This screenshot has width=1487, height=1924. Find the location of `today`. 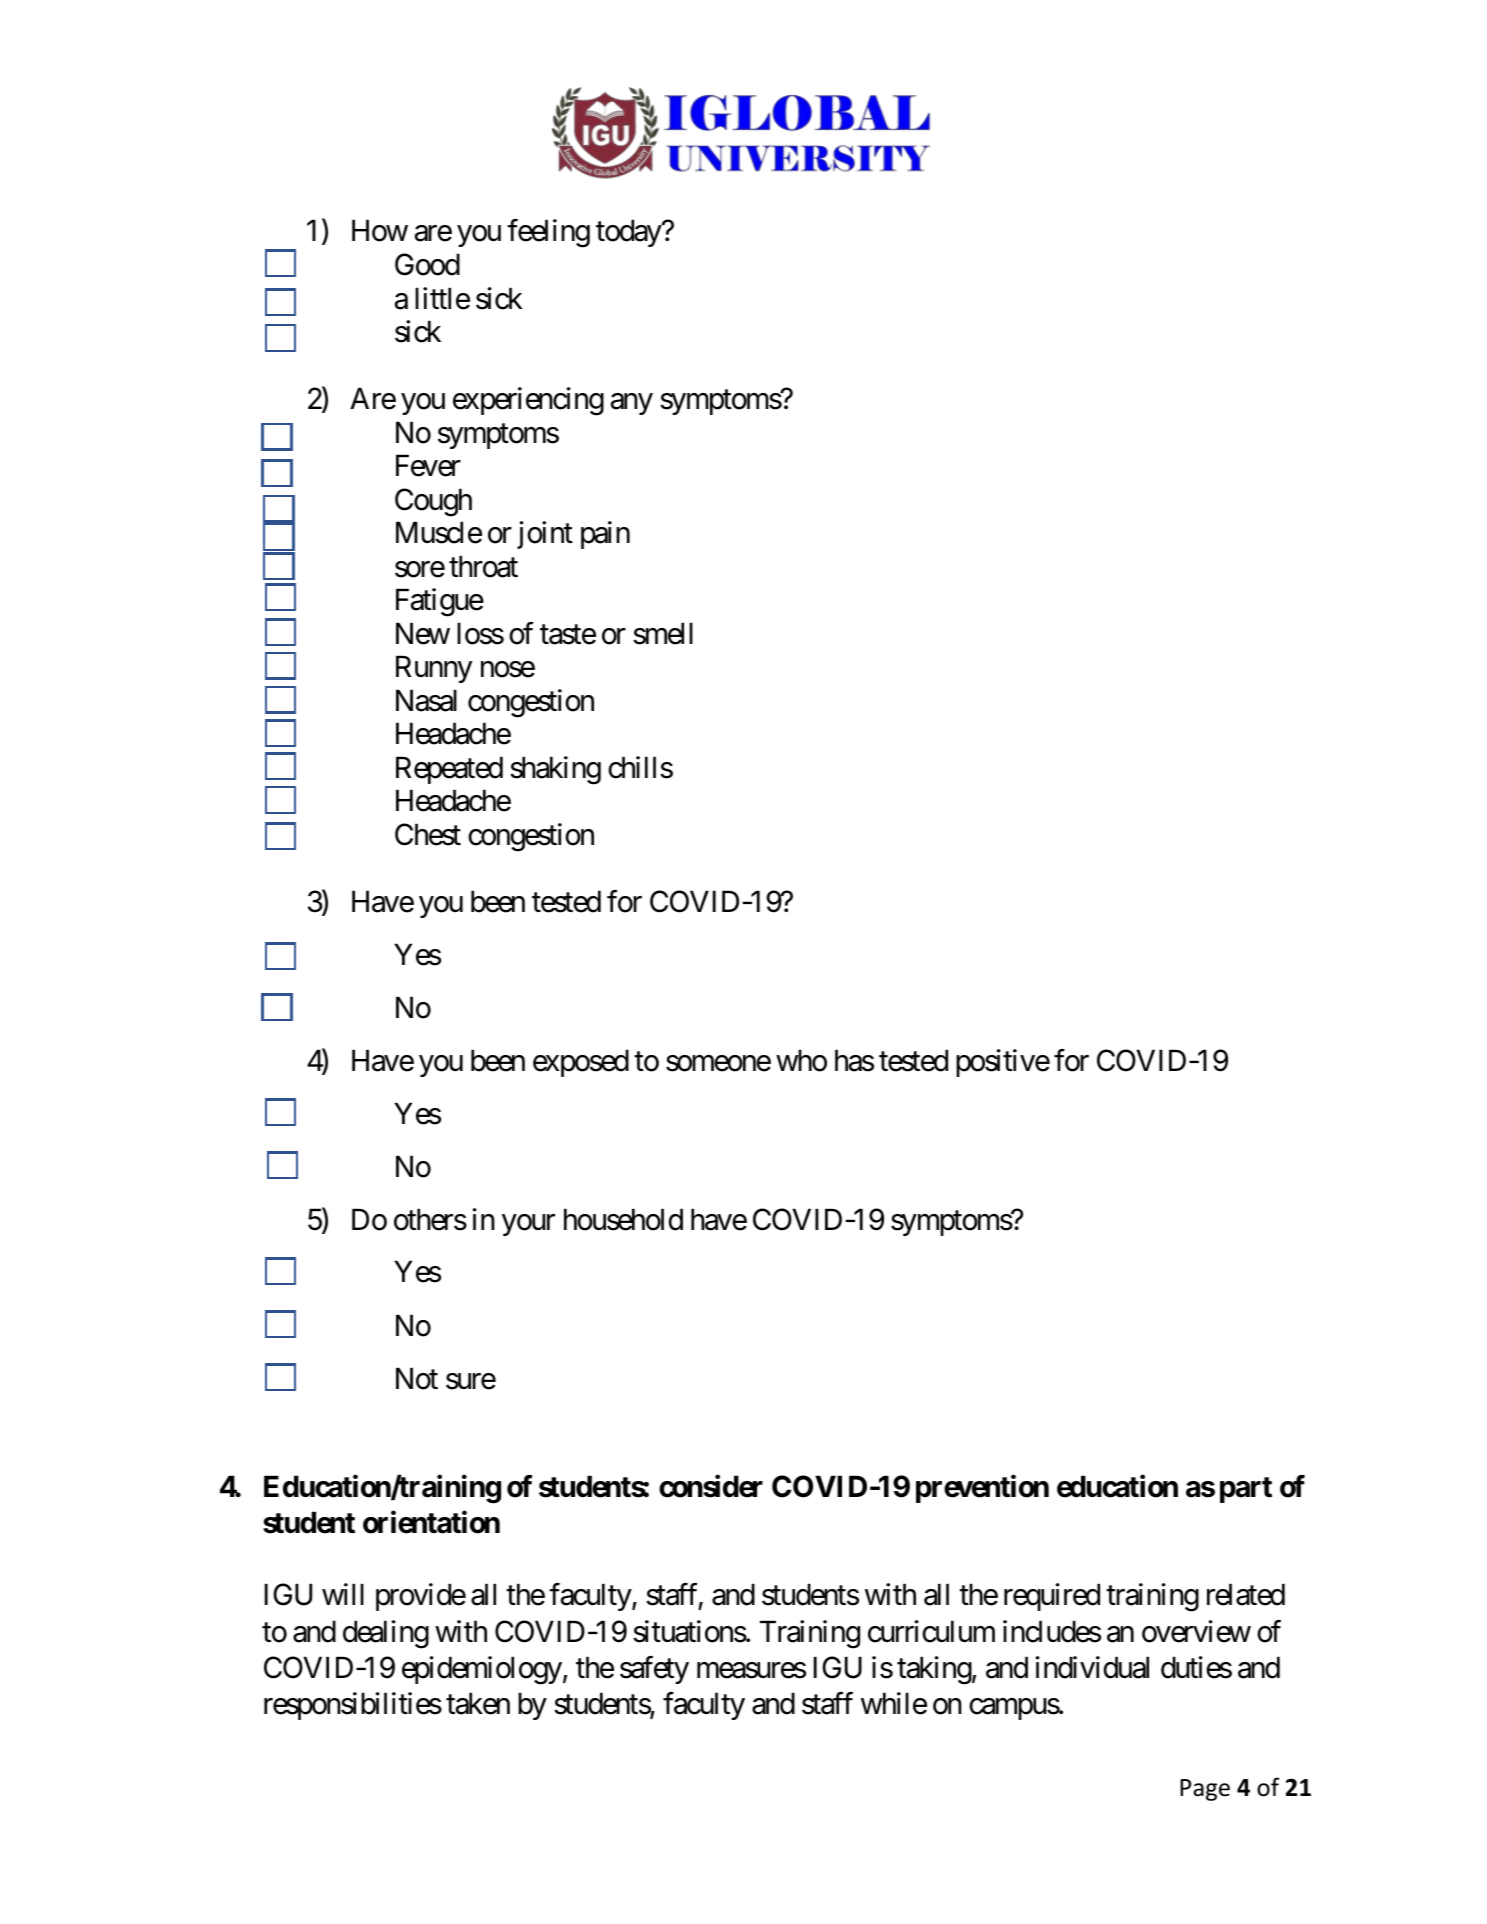

today is located at coordinates (629, 233).
